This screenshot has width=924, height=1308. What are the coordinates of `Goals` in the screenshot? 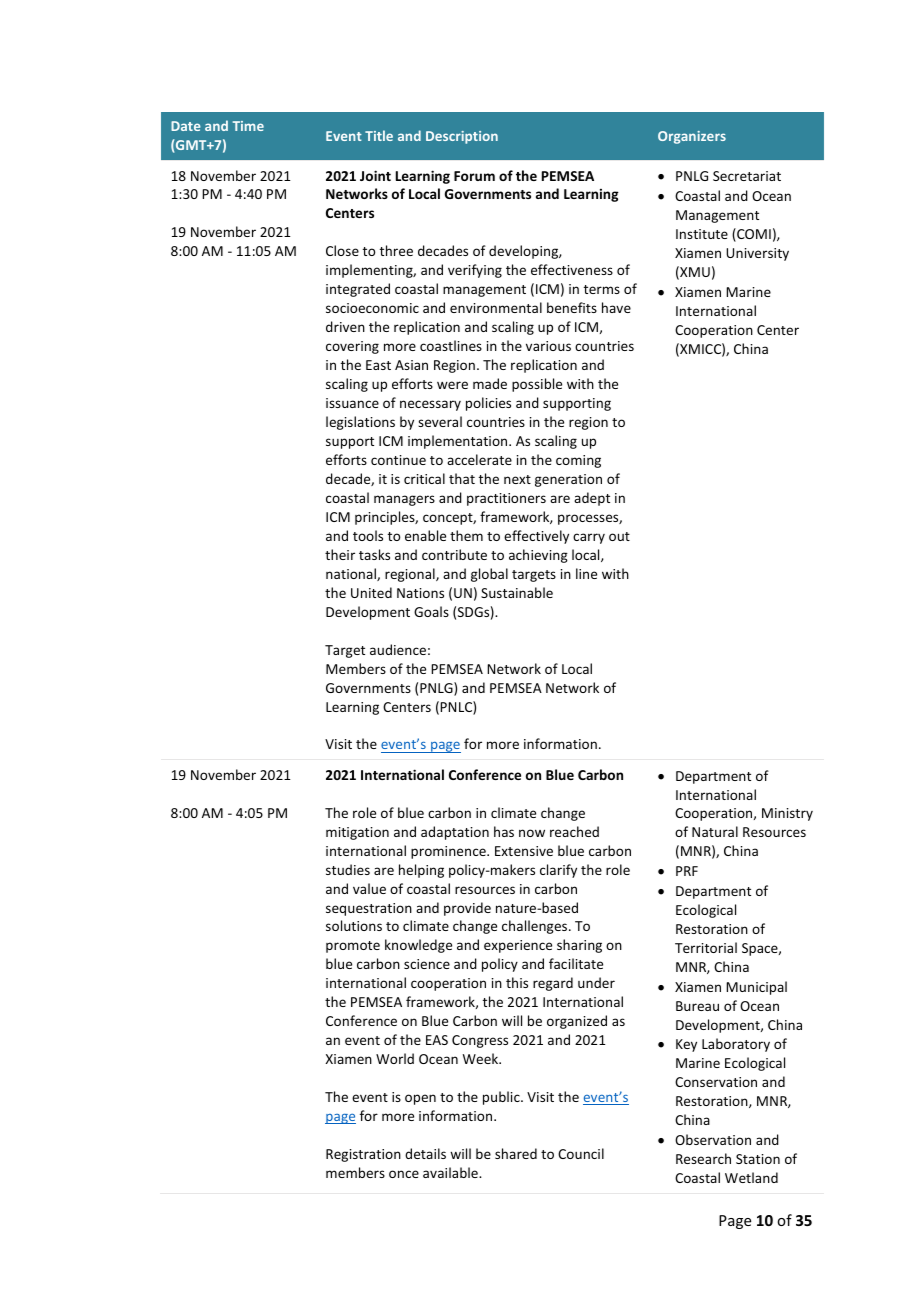 It's located at (431, 611).
